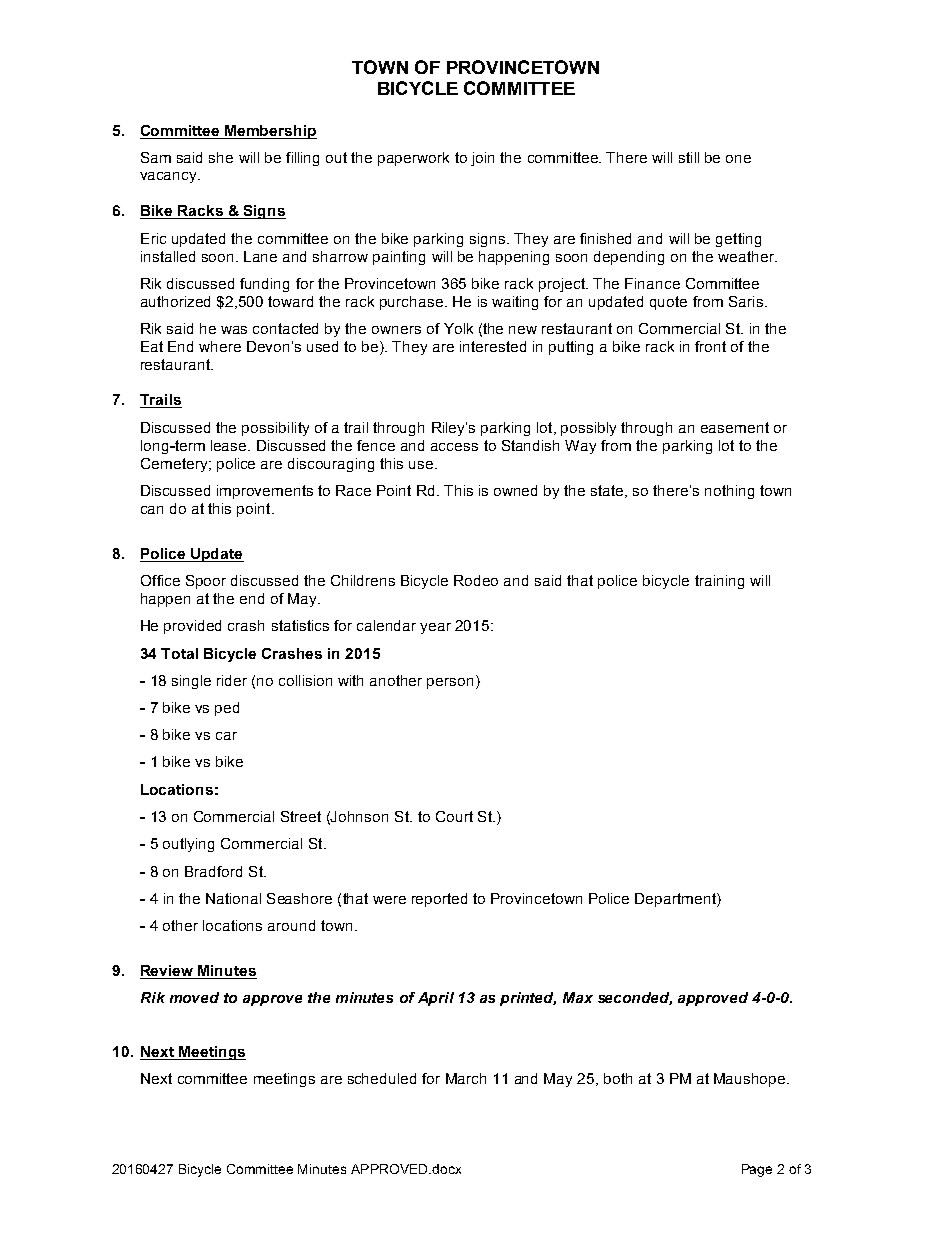 This page has height=1233, width=952. I want to click on improvements, so click(265, 492).
